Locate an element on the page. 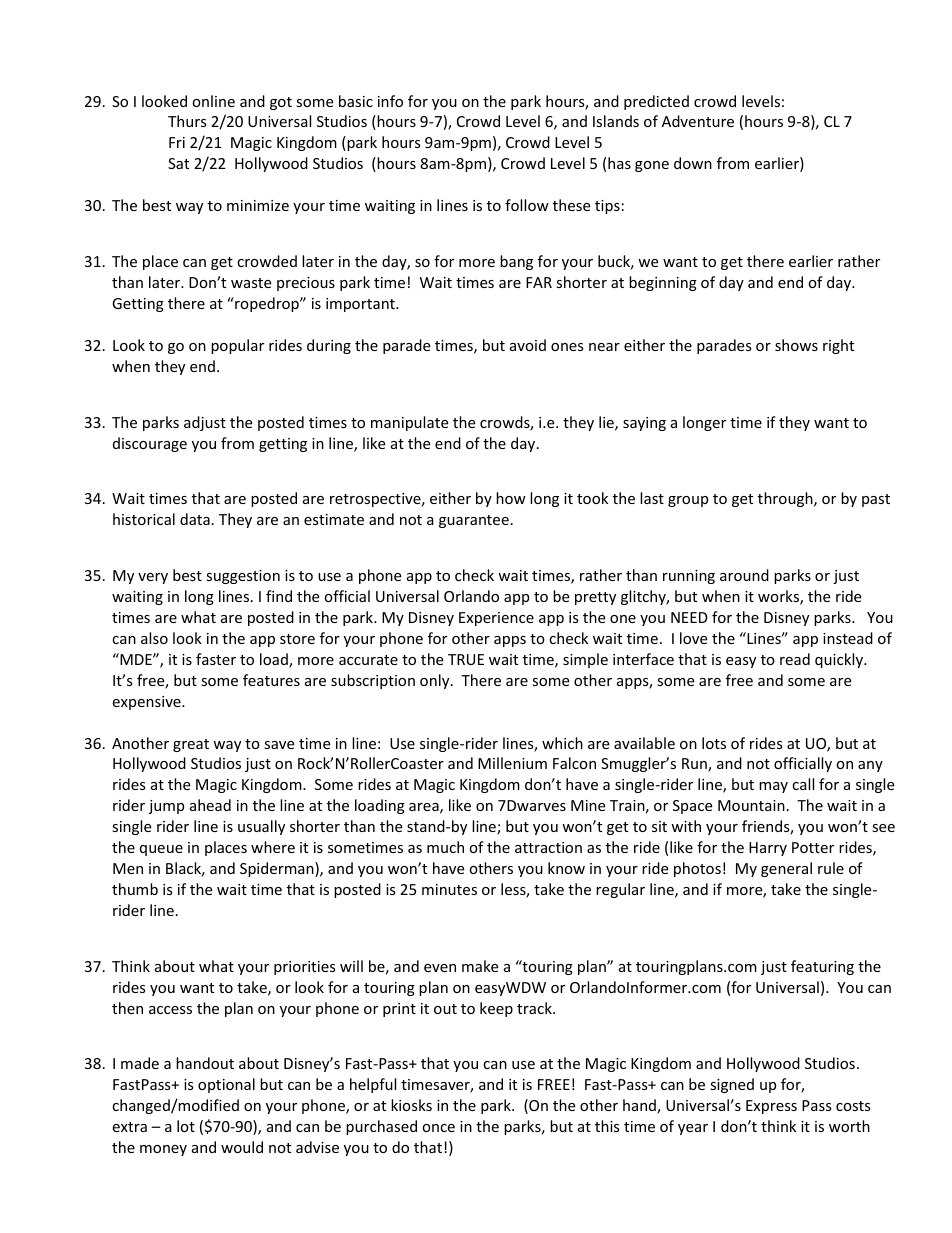 This document has height=1233, width=952. Experience is located at coordinates (496, 619).
